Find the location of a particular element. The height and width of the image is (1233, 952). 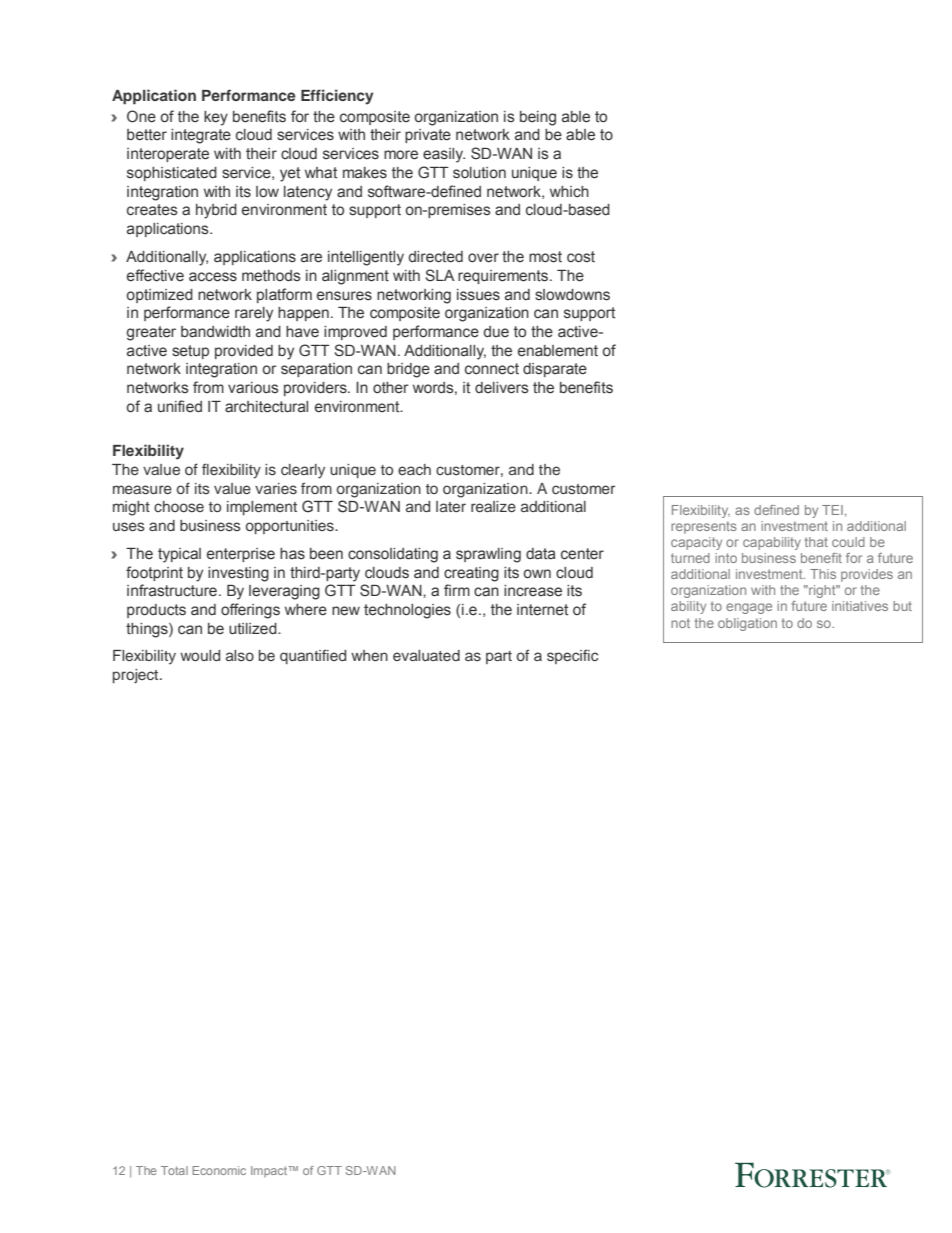

key is located at coordinates (216, 118).
